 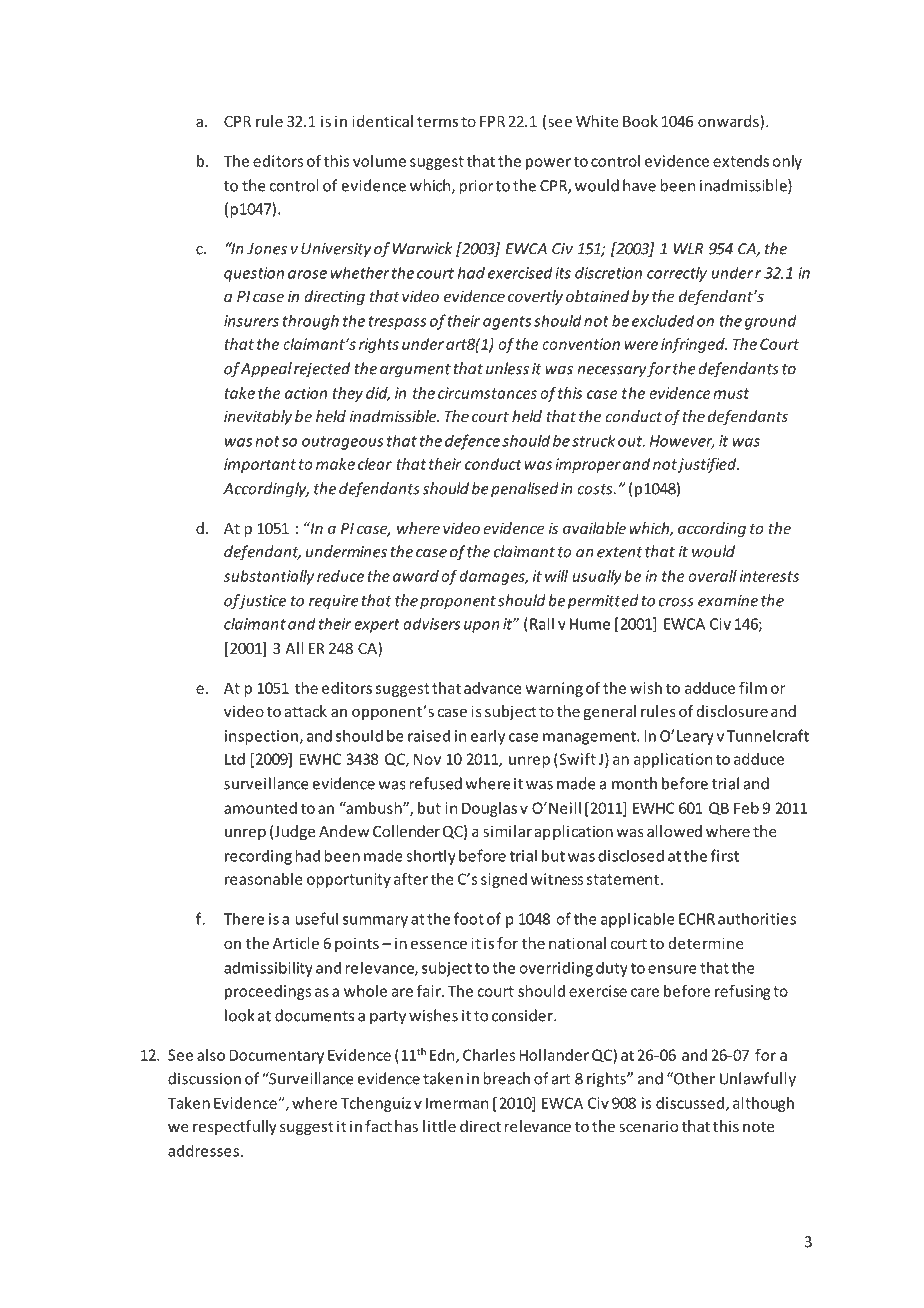 I want to click on respectfully, so click(x=235, y=1127).
